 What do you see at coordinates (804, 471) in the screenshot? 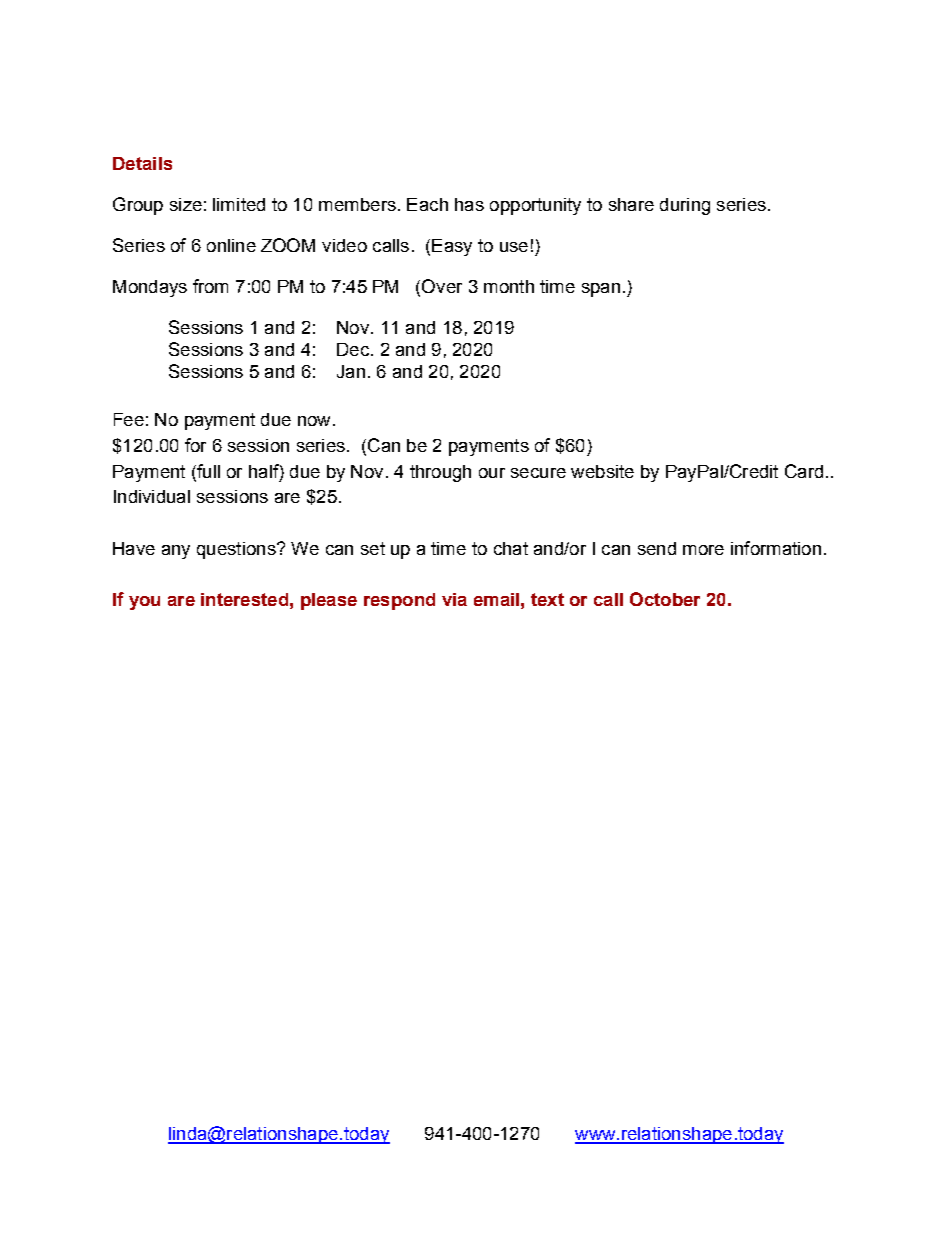
I see `Card` at bounding box center [804, 471].
